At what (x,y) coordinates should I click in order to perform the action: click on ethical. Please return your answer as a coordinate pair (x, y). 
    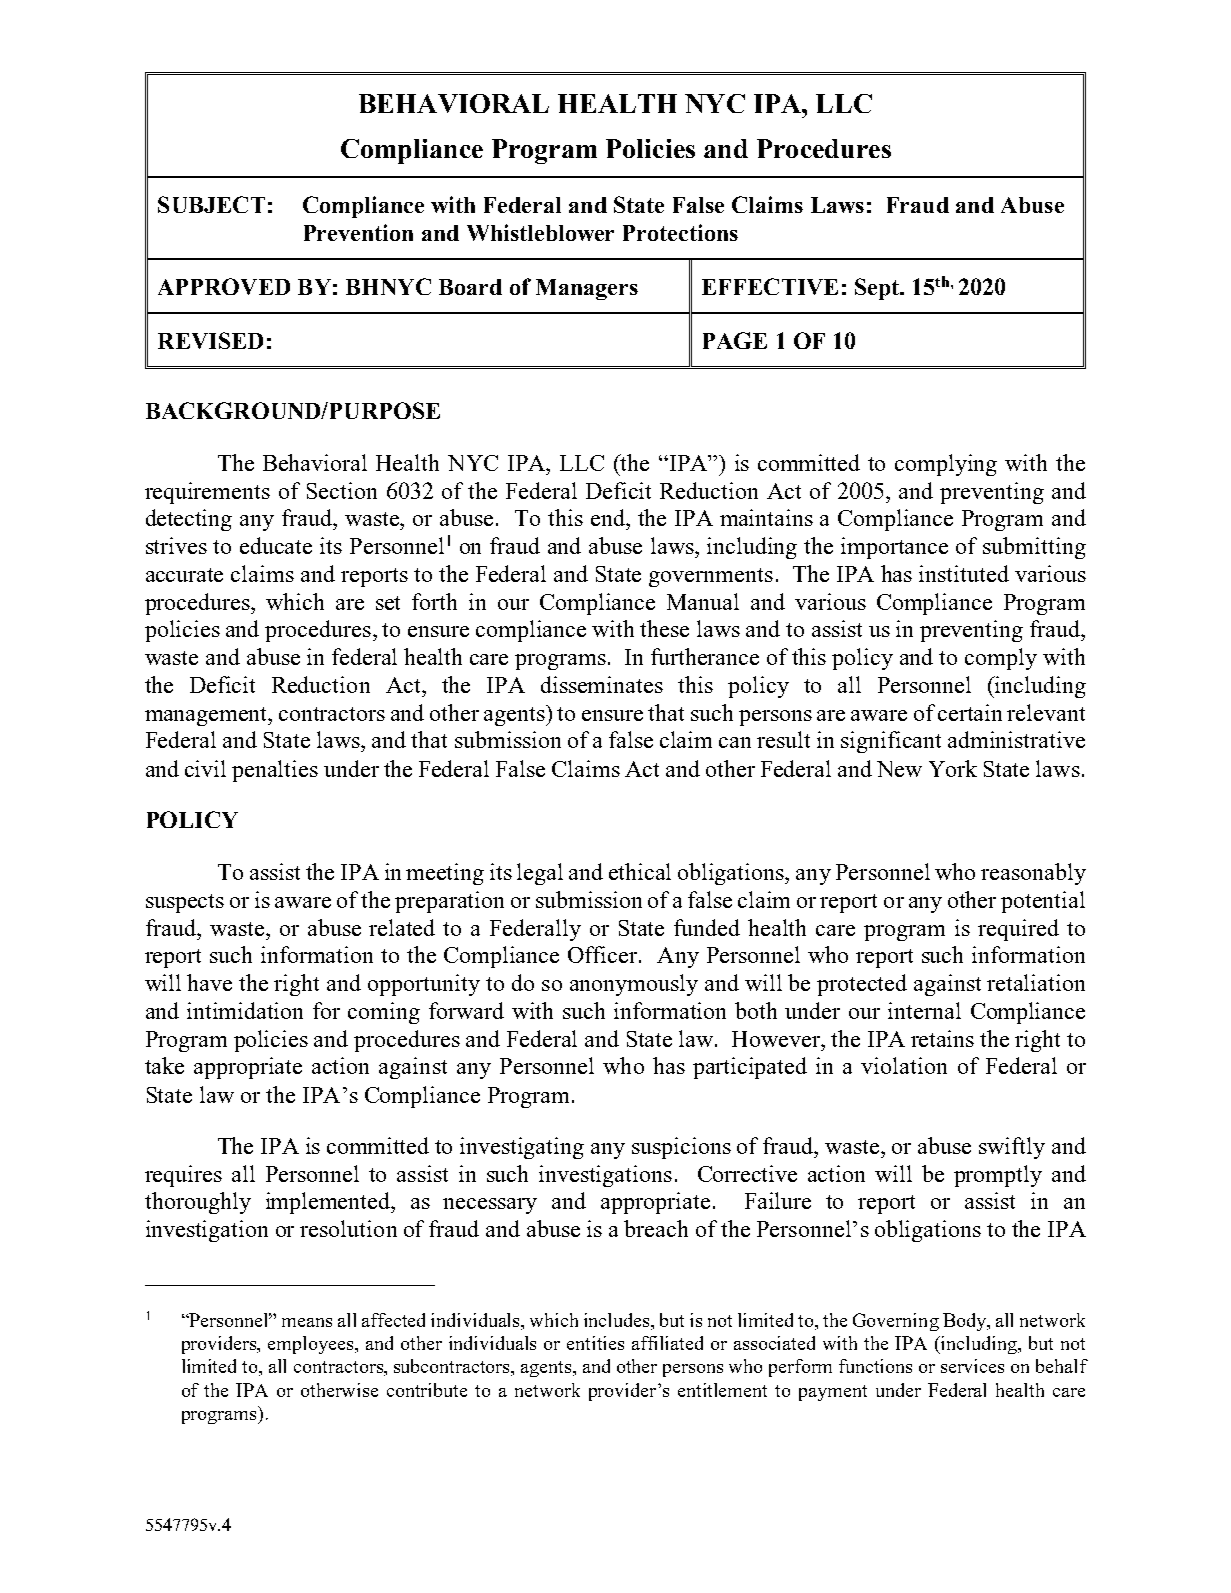
    Looking at the image, I should click on (640, 871).
